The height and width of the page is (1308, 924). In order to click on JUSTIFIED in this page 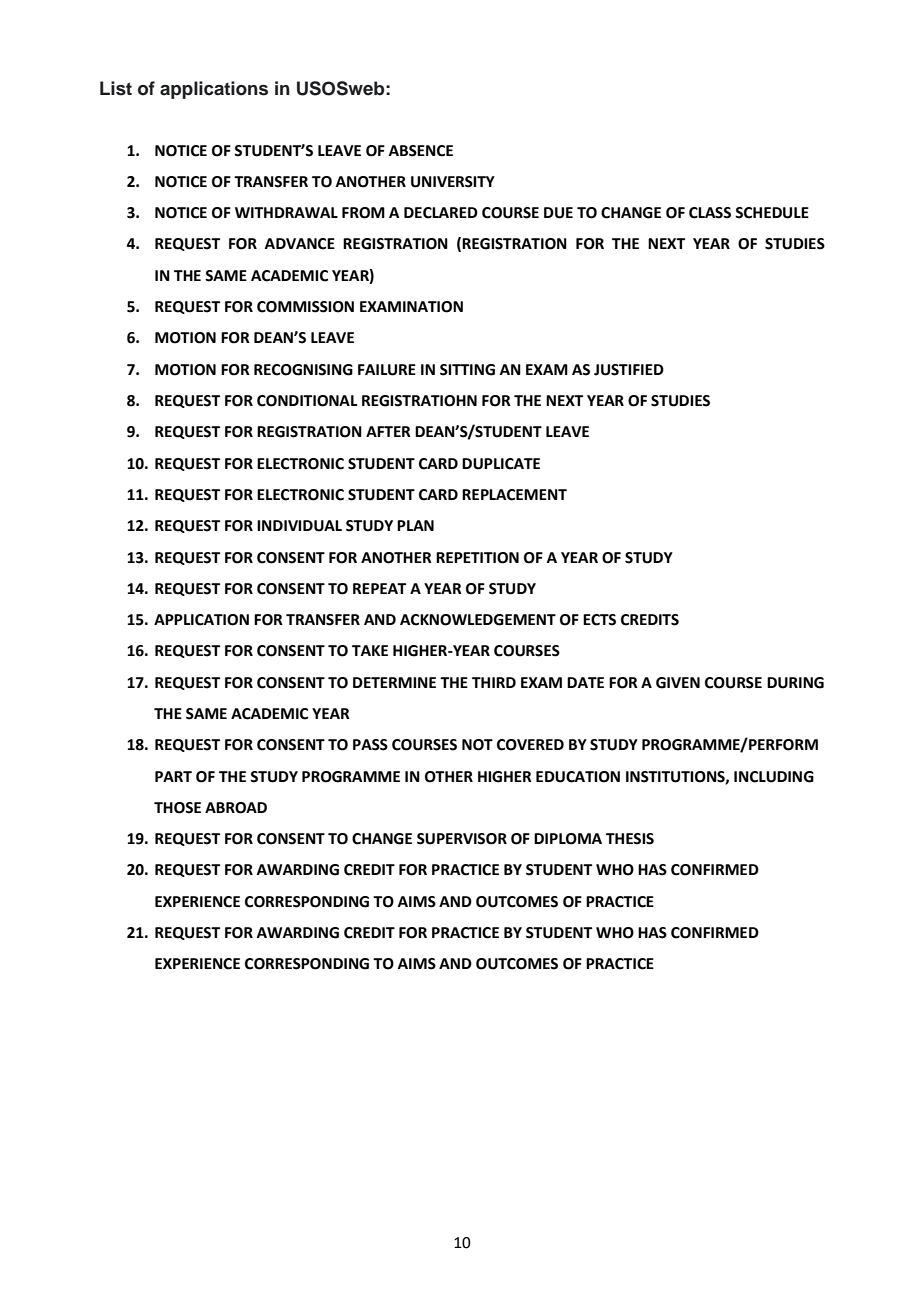, I will do `click(629, 370)`.
